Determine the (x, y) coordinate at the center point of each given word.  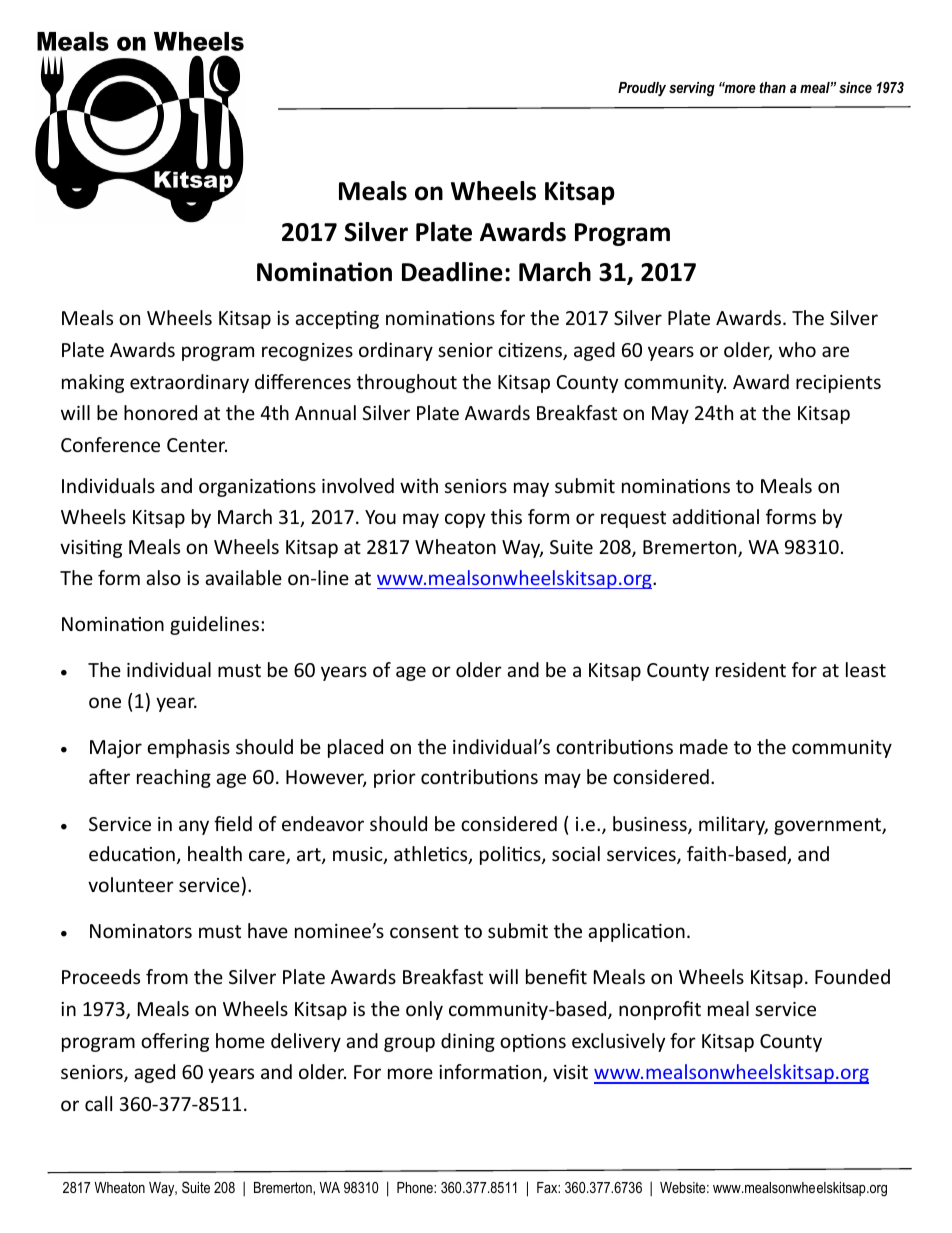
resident (751, 669)
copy (465, 520)
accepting (337, 320)
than (773, 87)
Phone (416, 1187)
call (98, 1103)
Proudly (642, 89)
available (243, 577)
